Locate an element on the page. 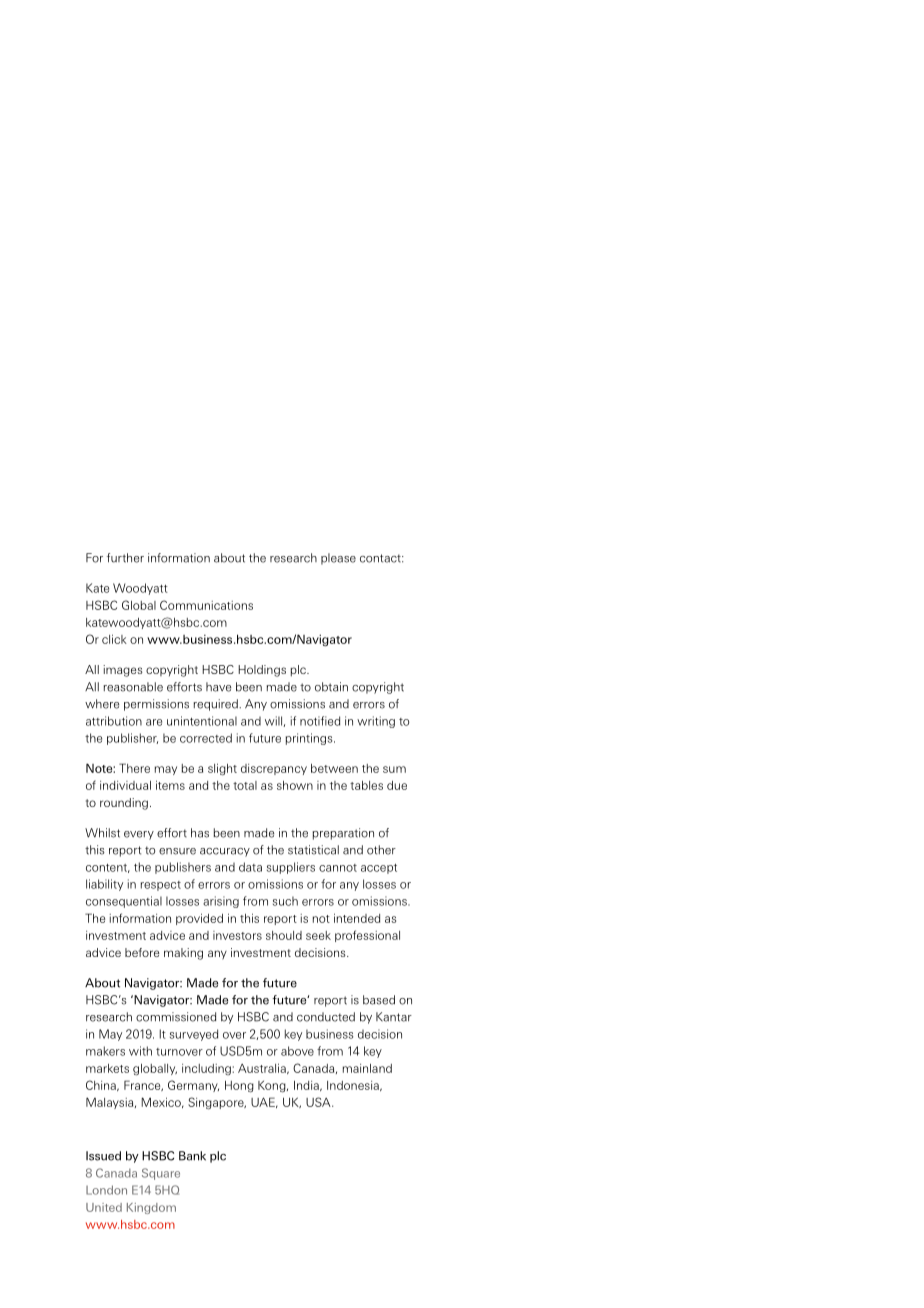  required is located at coordinates (216, 705).
